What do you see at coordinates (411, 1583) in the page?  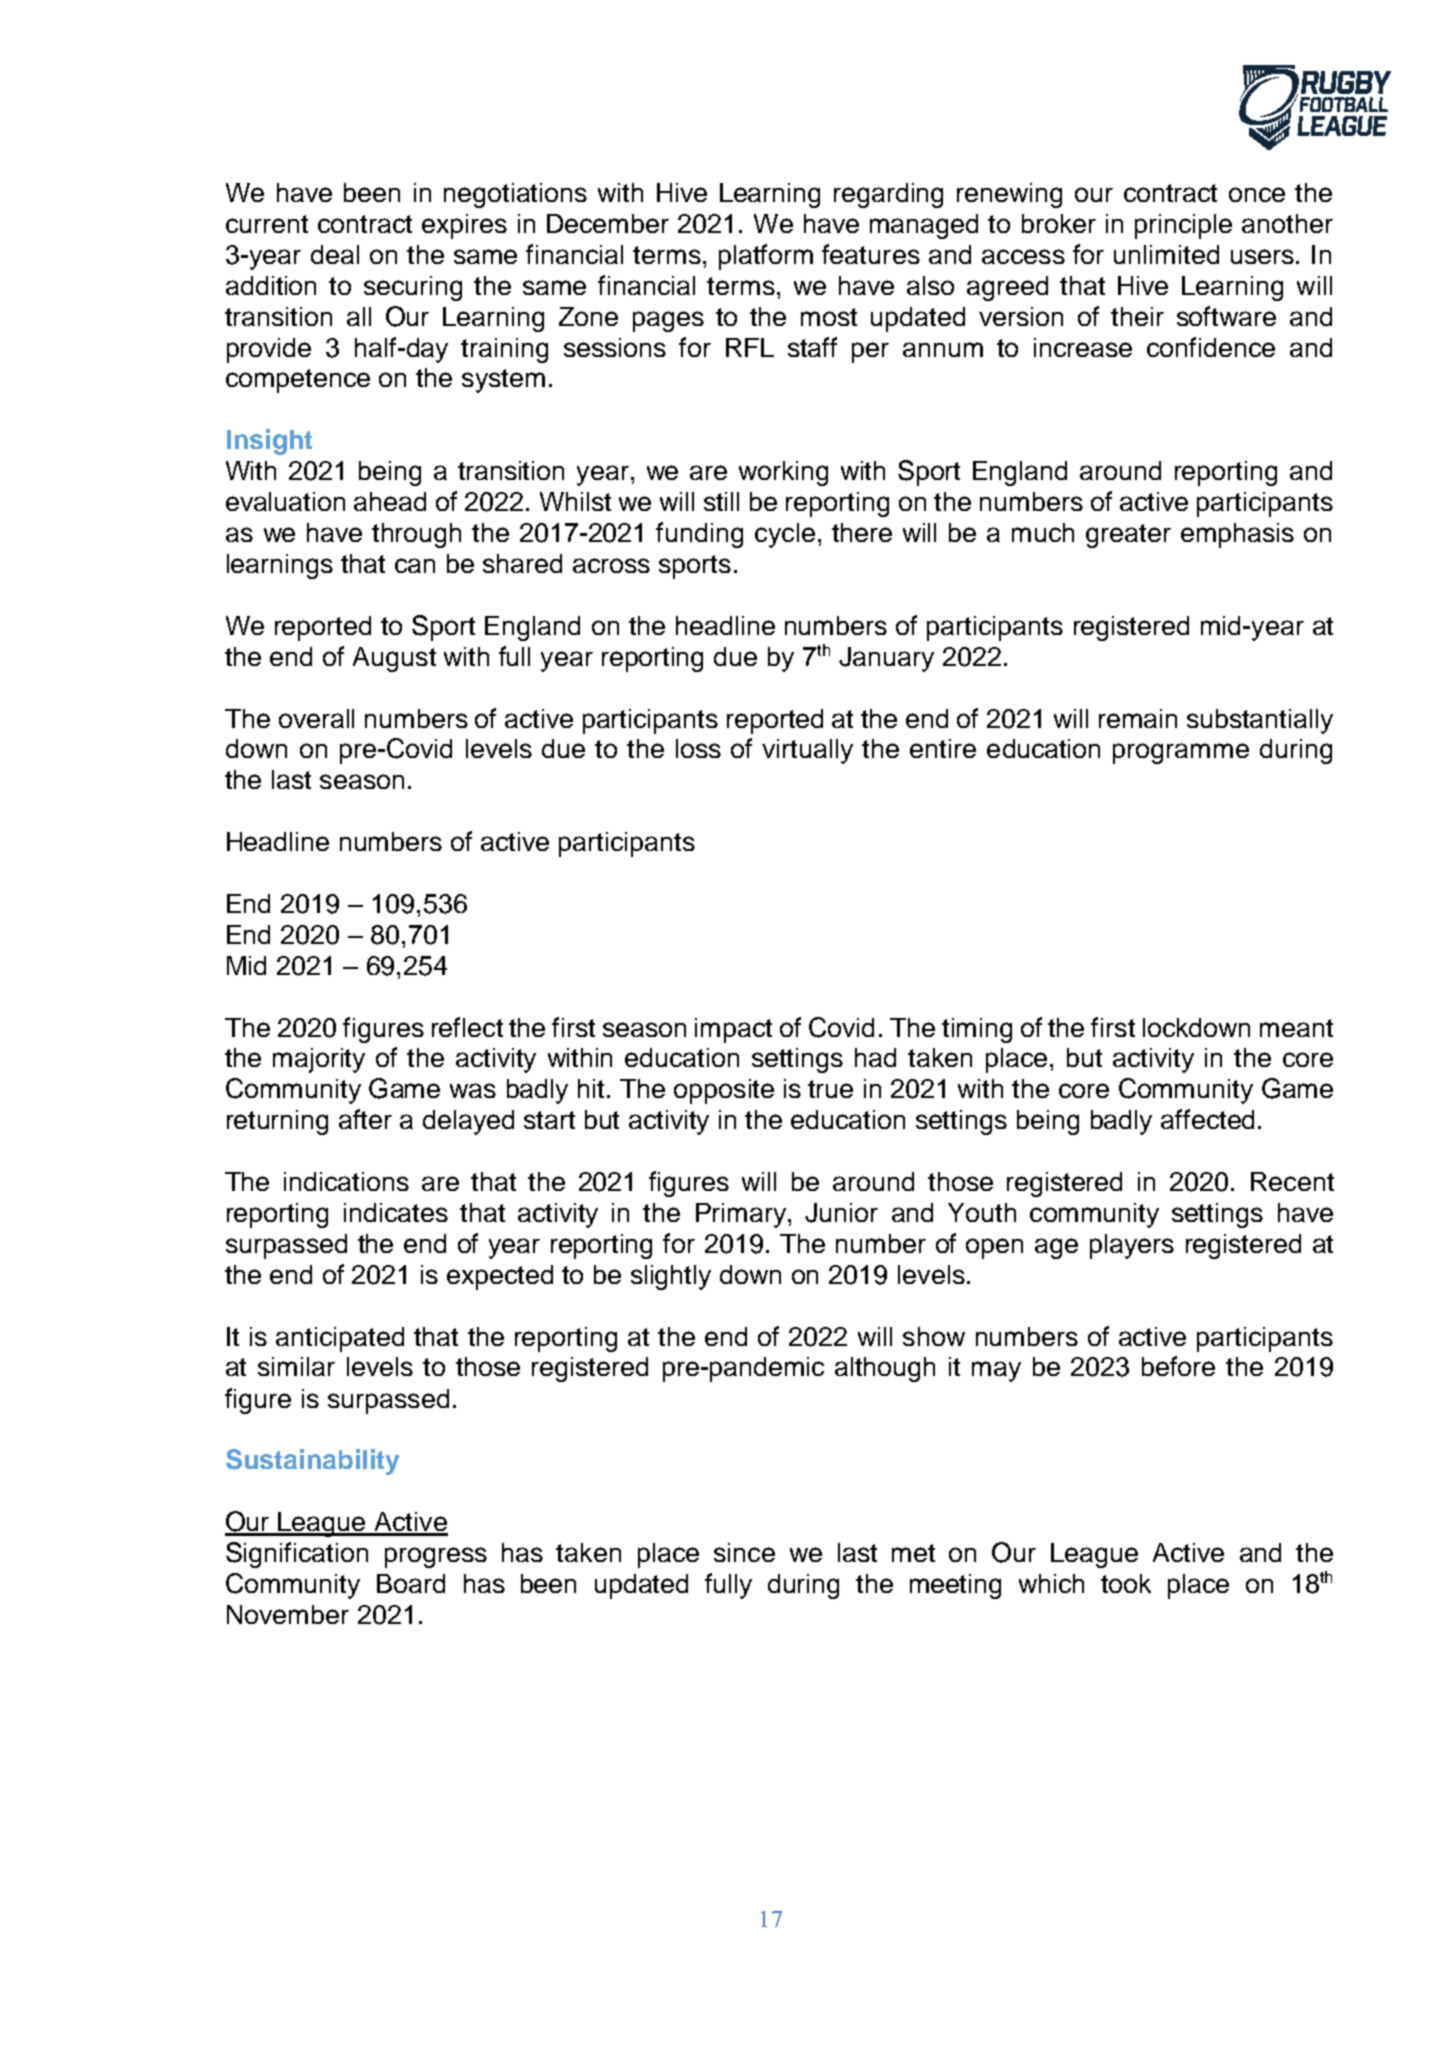 I see `Board` at bounding box center [411, 1583].
